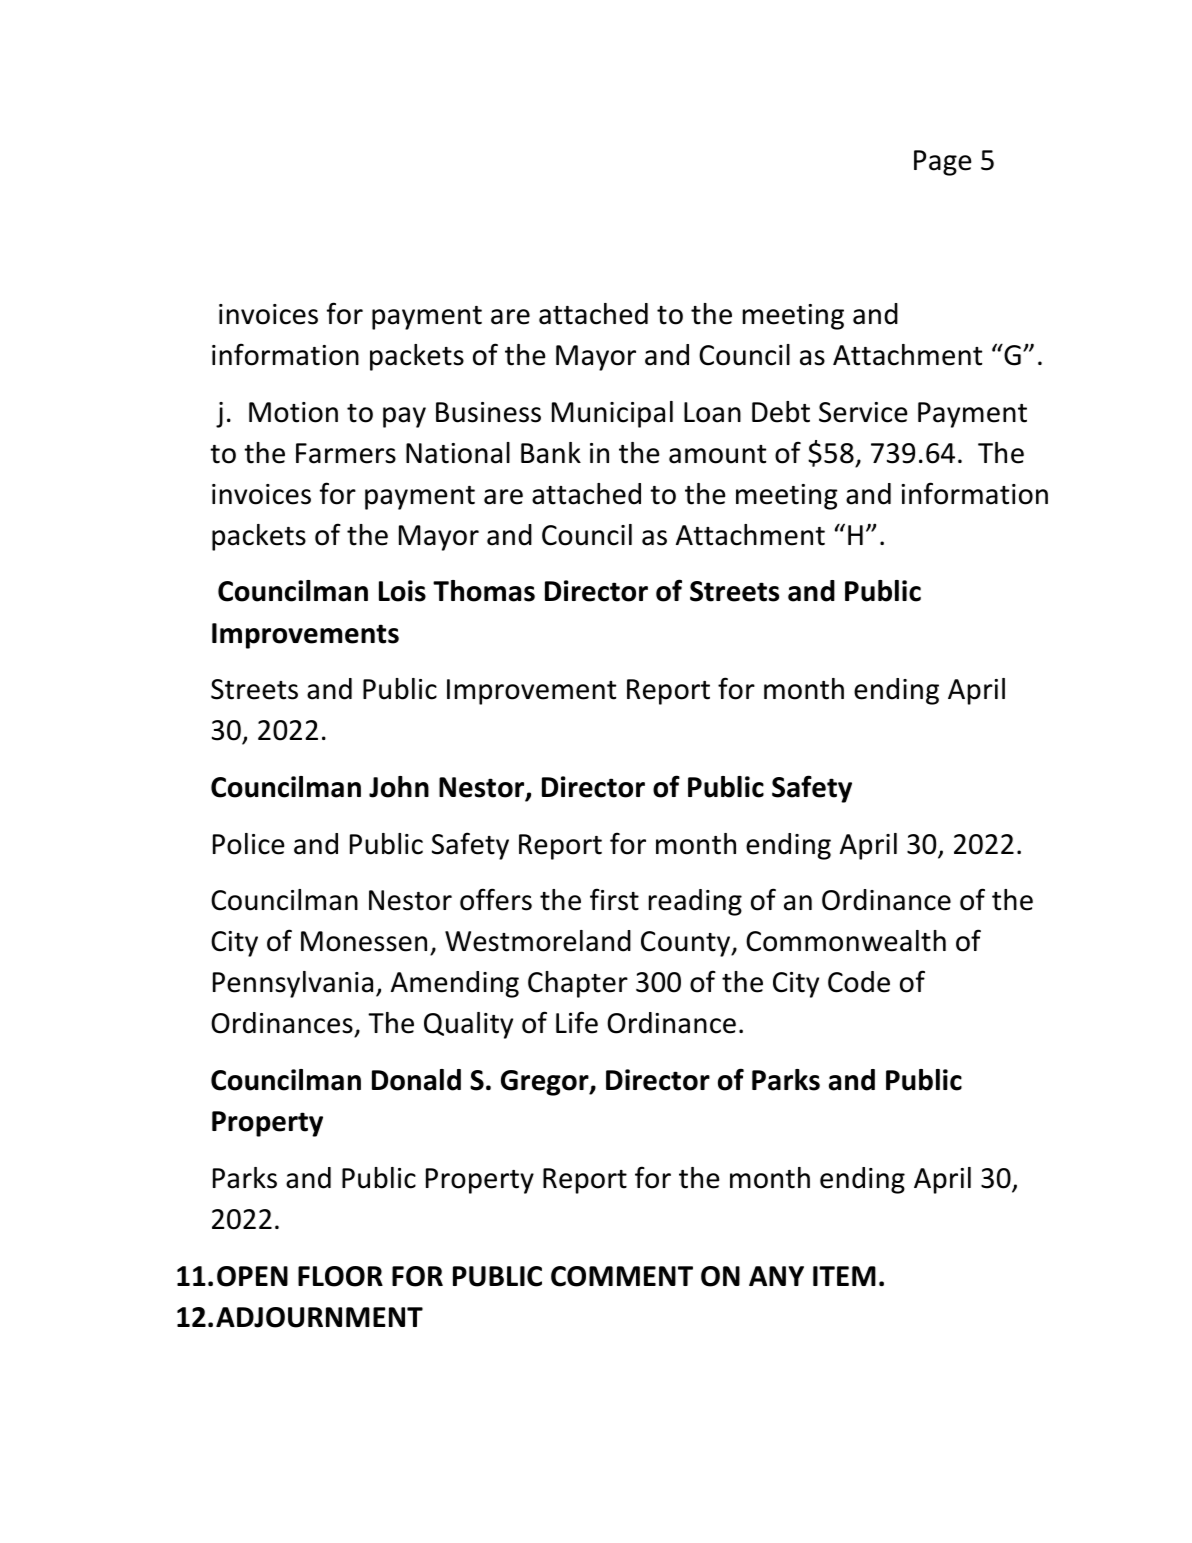  I want to click on Motion, so click(293, 412).
